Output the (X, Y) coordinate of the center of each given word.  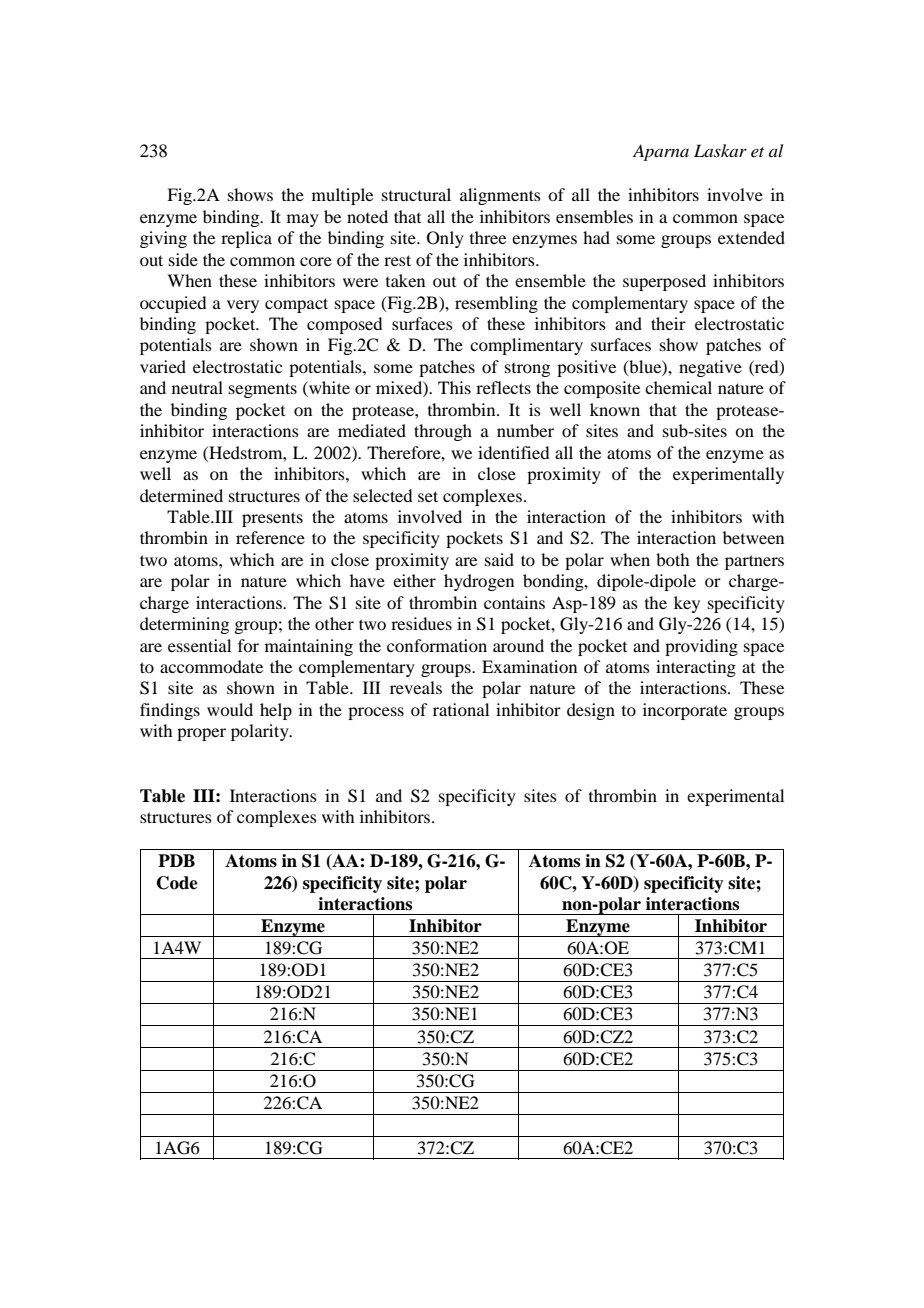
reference (270, 537)
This (454, 387)
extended (751, 237)
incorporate (685, 711)
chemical (678, 387)
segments (263, 390)
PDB (176, 860)
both (672, 559)
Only (445, 239)
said (499, 559)
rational (461, 709)
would (230, 709)
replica (246, 239)
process (376, 713)
